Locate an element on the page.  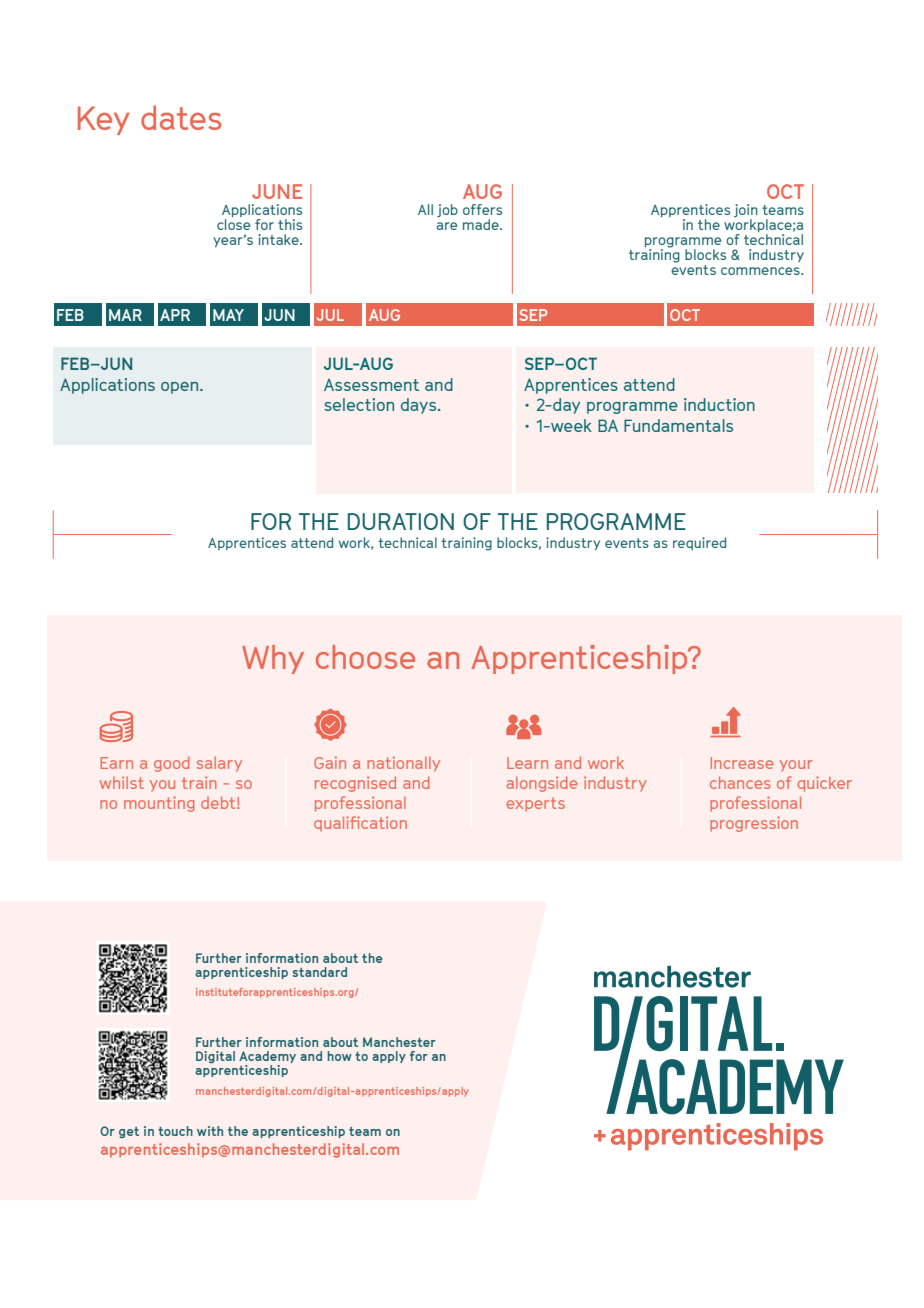
touch is located at coordinates (175, 1131).
